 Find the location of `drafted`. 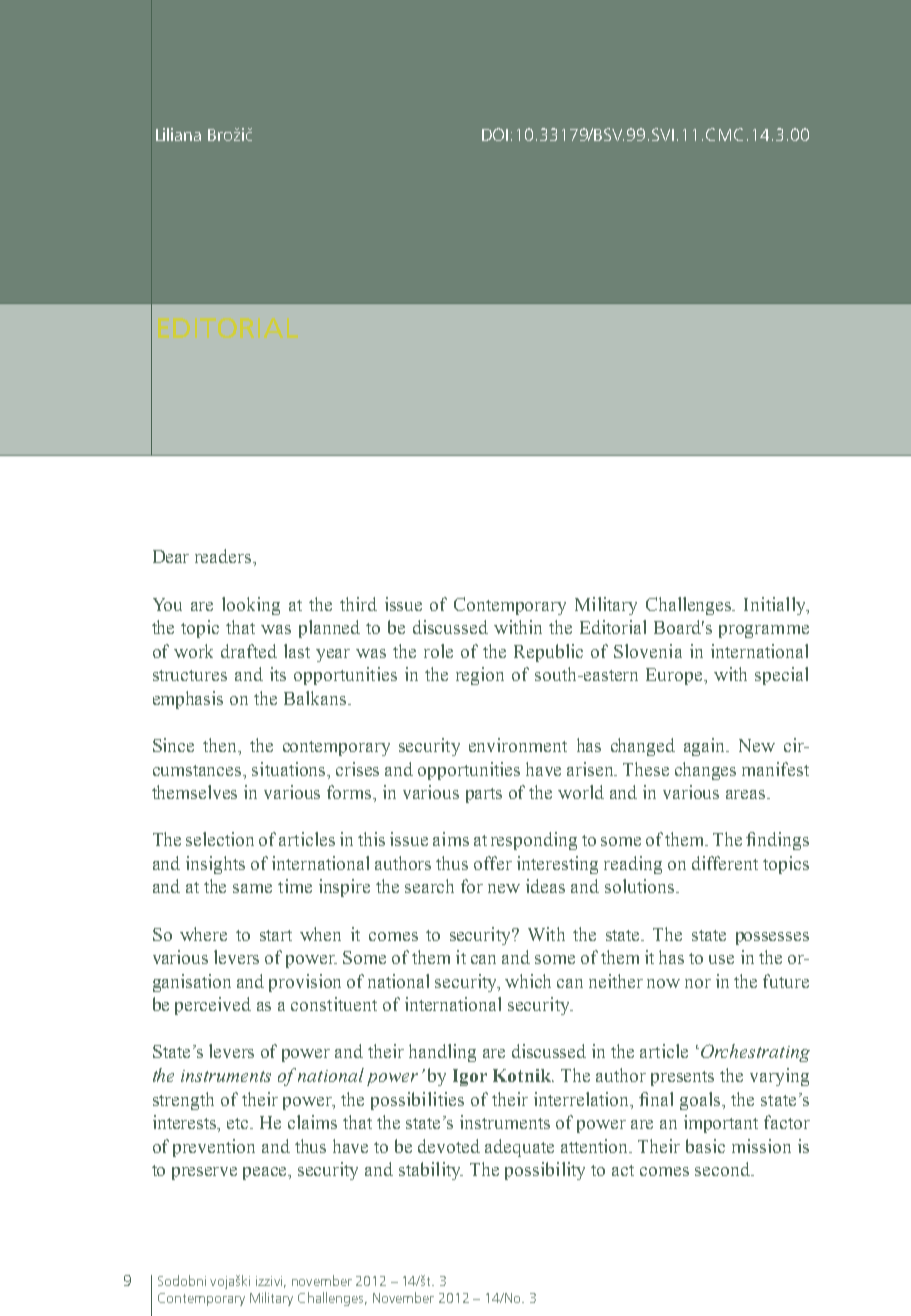

drafted is located at coordinates (249, 651).
